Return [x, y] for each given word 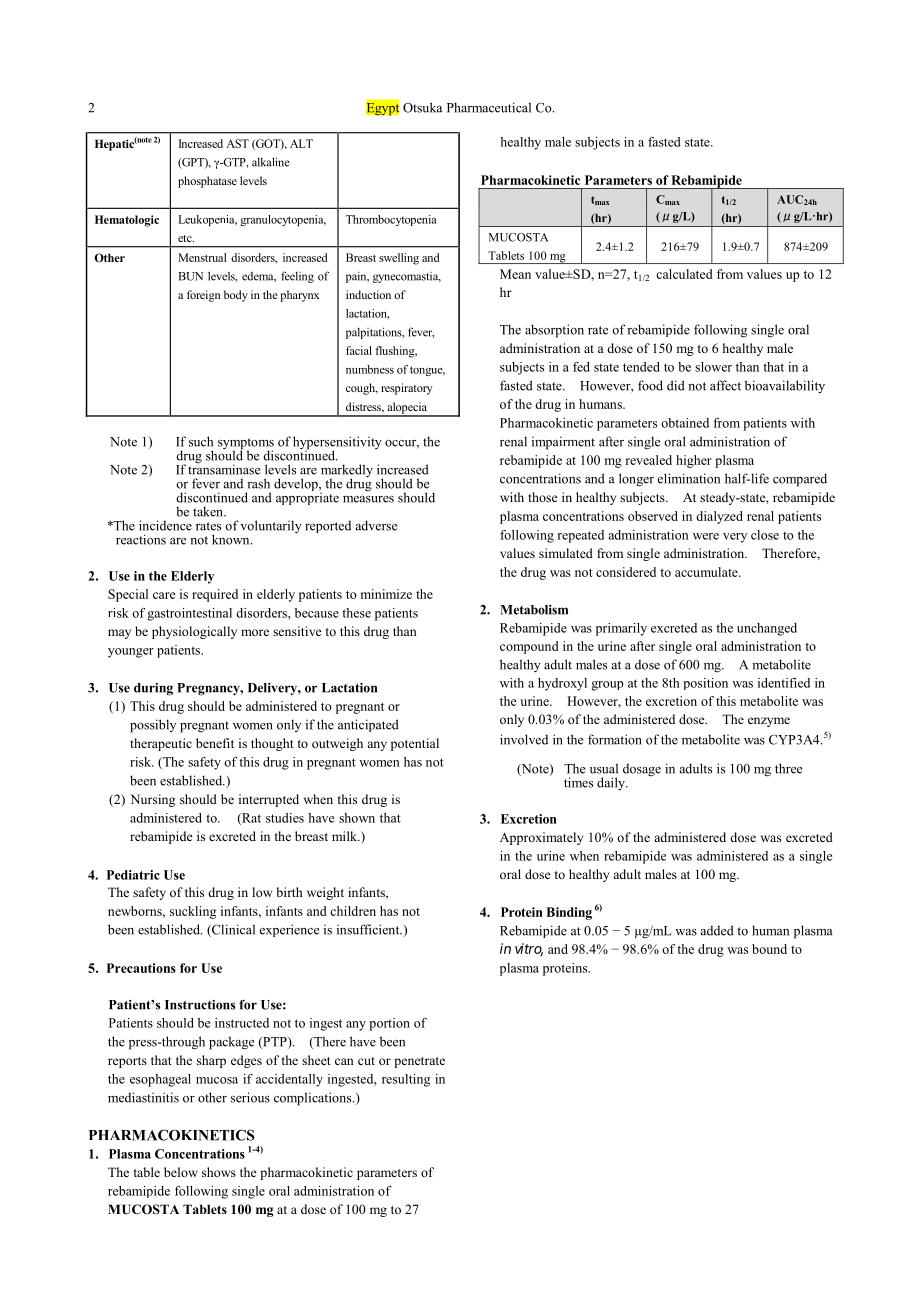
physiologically [194, 632]
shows [219, 1172]
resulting [406, 1080]
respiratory [407, 389]
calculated [684, 274]
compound [529, 647]
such [201, 441]
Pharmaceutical [489, 107]
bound [769, 949]
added [717, 930]
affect [725, 385]
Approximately [541, 838]
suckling [193, 912]
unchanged [767, 629]
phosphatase [207, 182]
